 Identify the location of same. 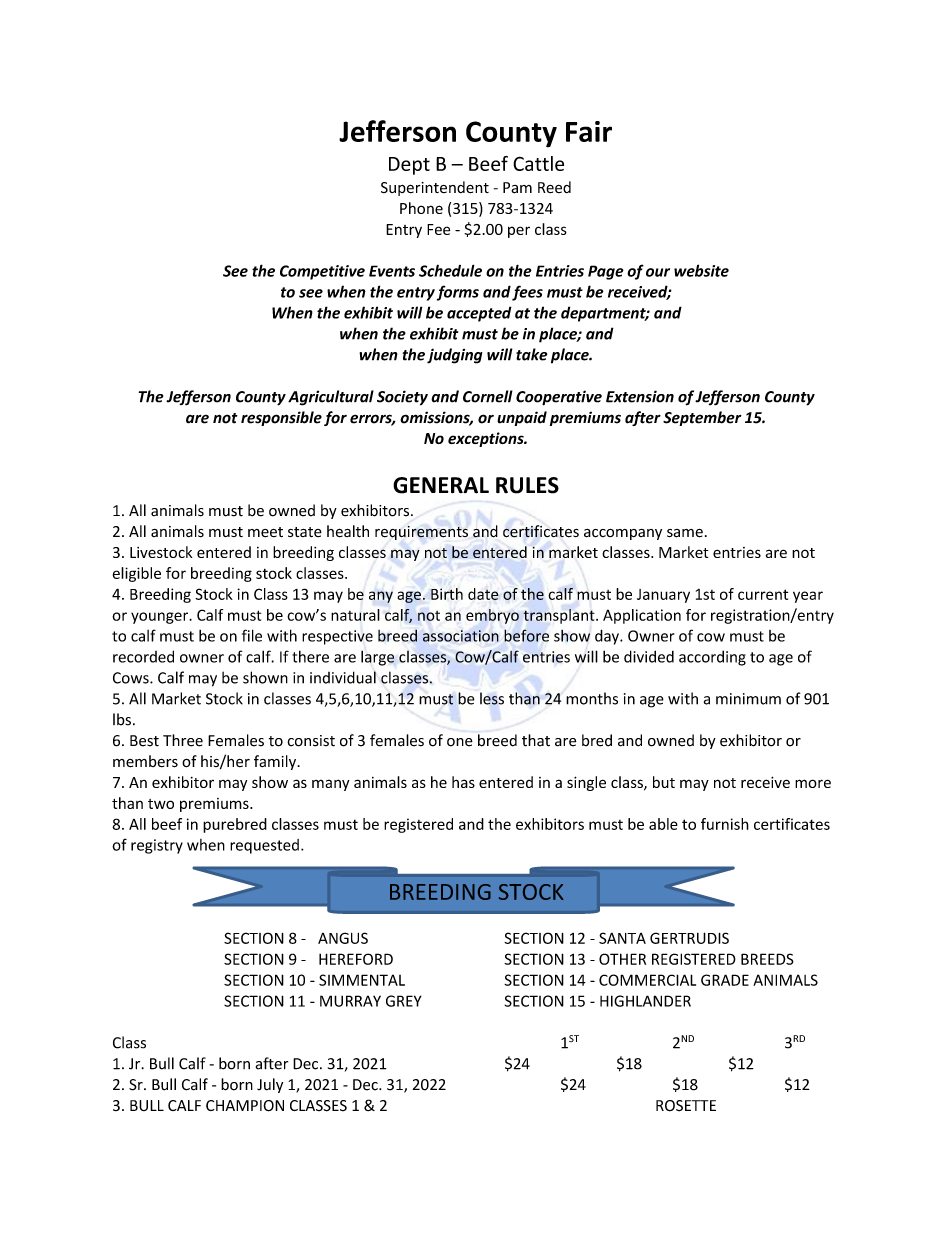
(685, 533).
